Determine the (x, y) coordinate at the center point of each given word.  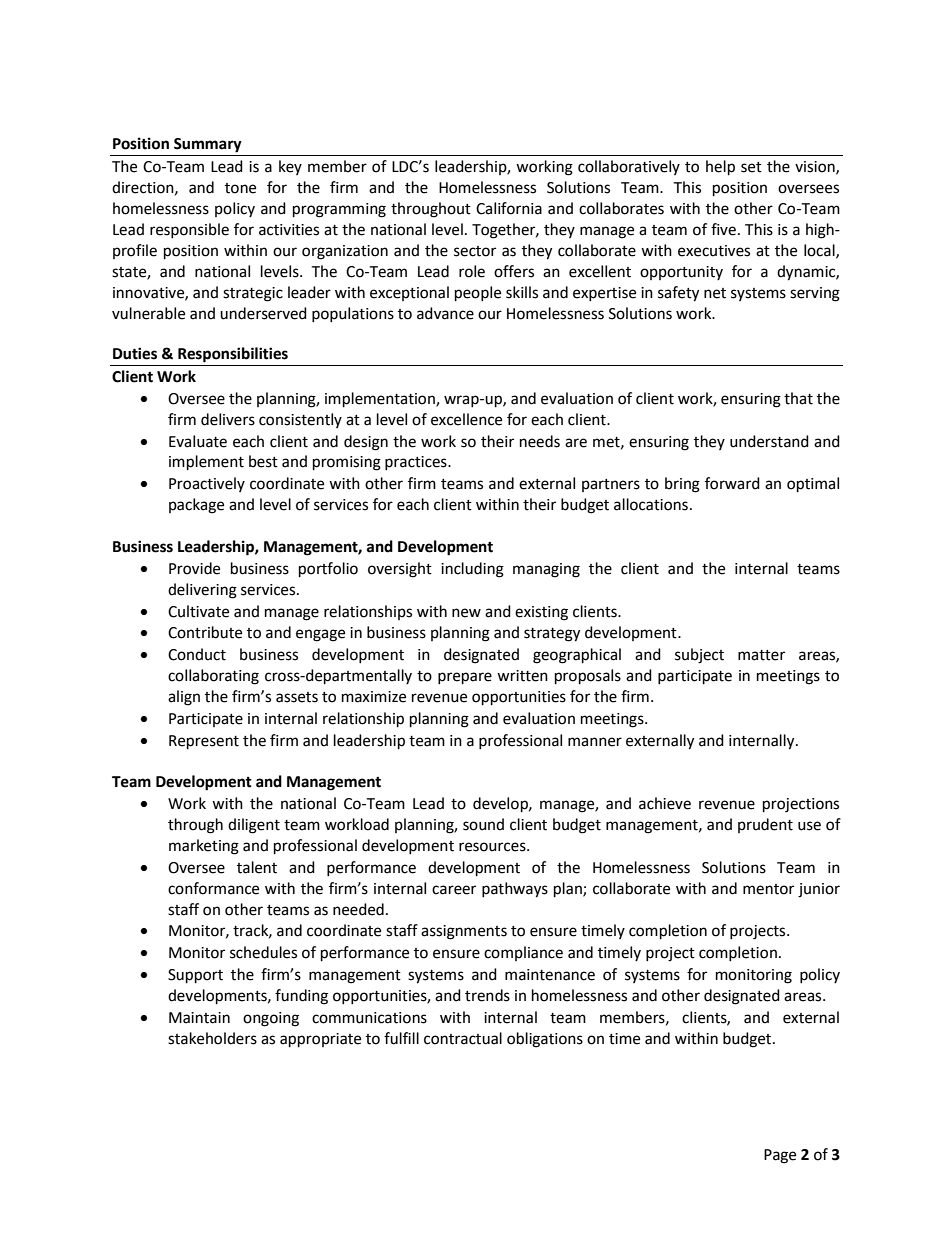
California (509, 208)
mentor (768, 889)
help (720, 168)
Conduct (197, 654)
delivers (228, 419)
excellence (466, 419)
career (454, 890)
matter (761, 655)
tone (240, 188)
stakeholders (212, 1038)
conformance (213, 888)
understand (769, 441)
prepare (465, 678)
